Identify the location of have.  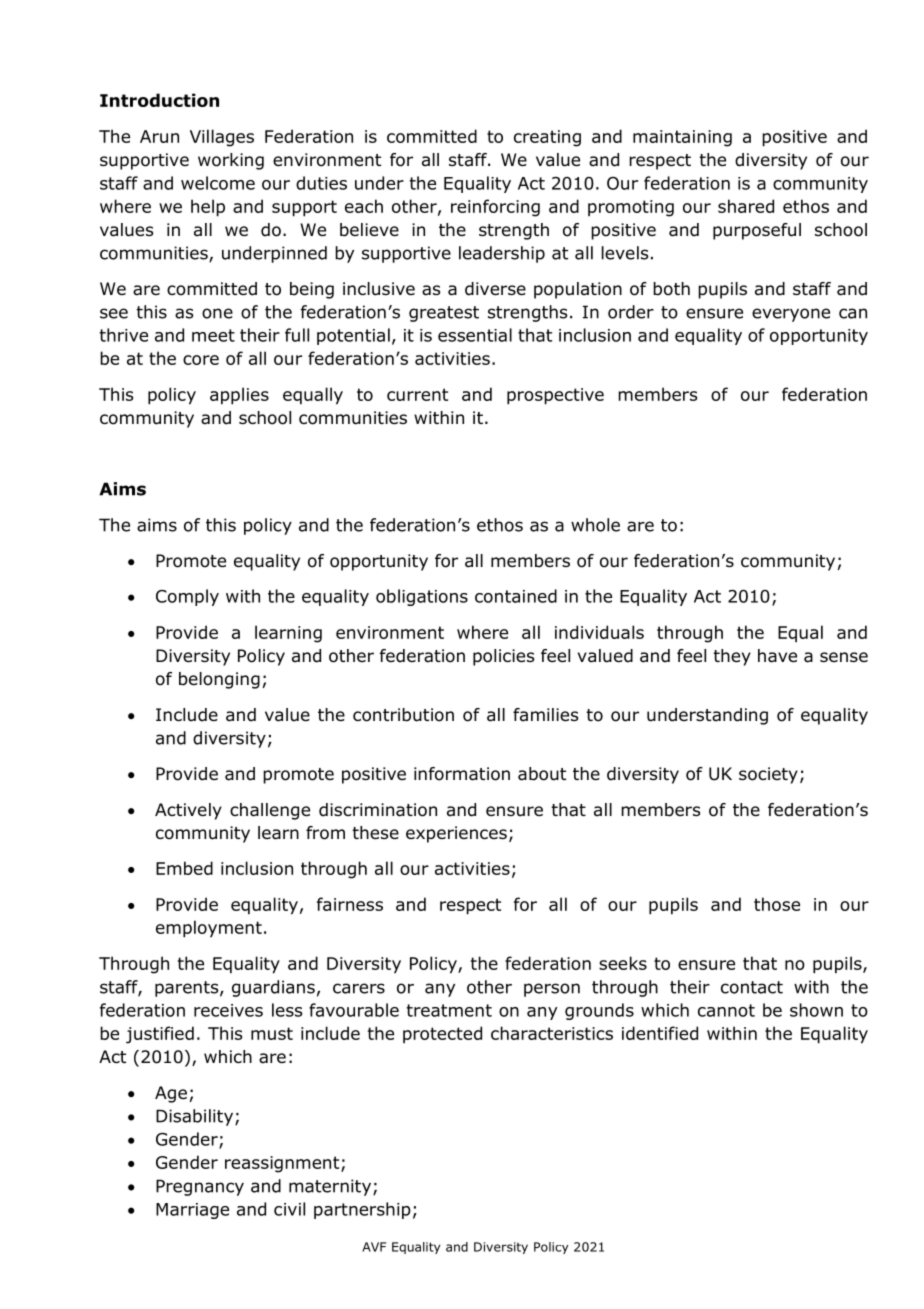
(777, 656).
